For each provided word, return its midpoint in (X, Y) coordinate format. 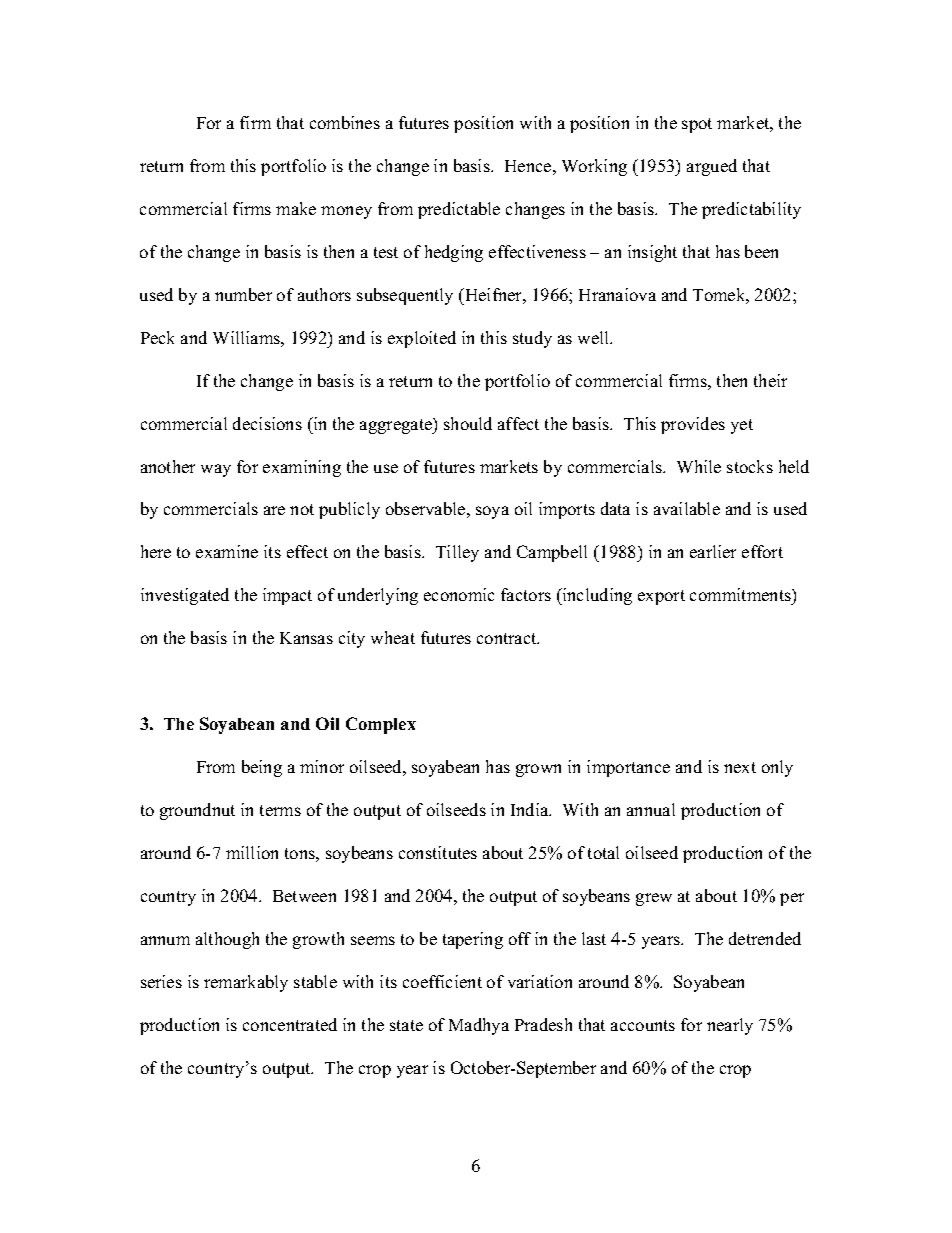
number (243, 294)
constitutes (438, 852)
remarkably (246, 983)
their (770, 380)
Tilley (457, 553)
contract (508, 638)
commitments (741, 596)
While (699, 466)
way (216, 470)
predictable (459, 210)
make (296, 208)
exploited (422, 339)
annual (651, 809)
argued (712, 167)
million (252, 852)
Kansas (306, 638)
